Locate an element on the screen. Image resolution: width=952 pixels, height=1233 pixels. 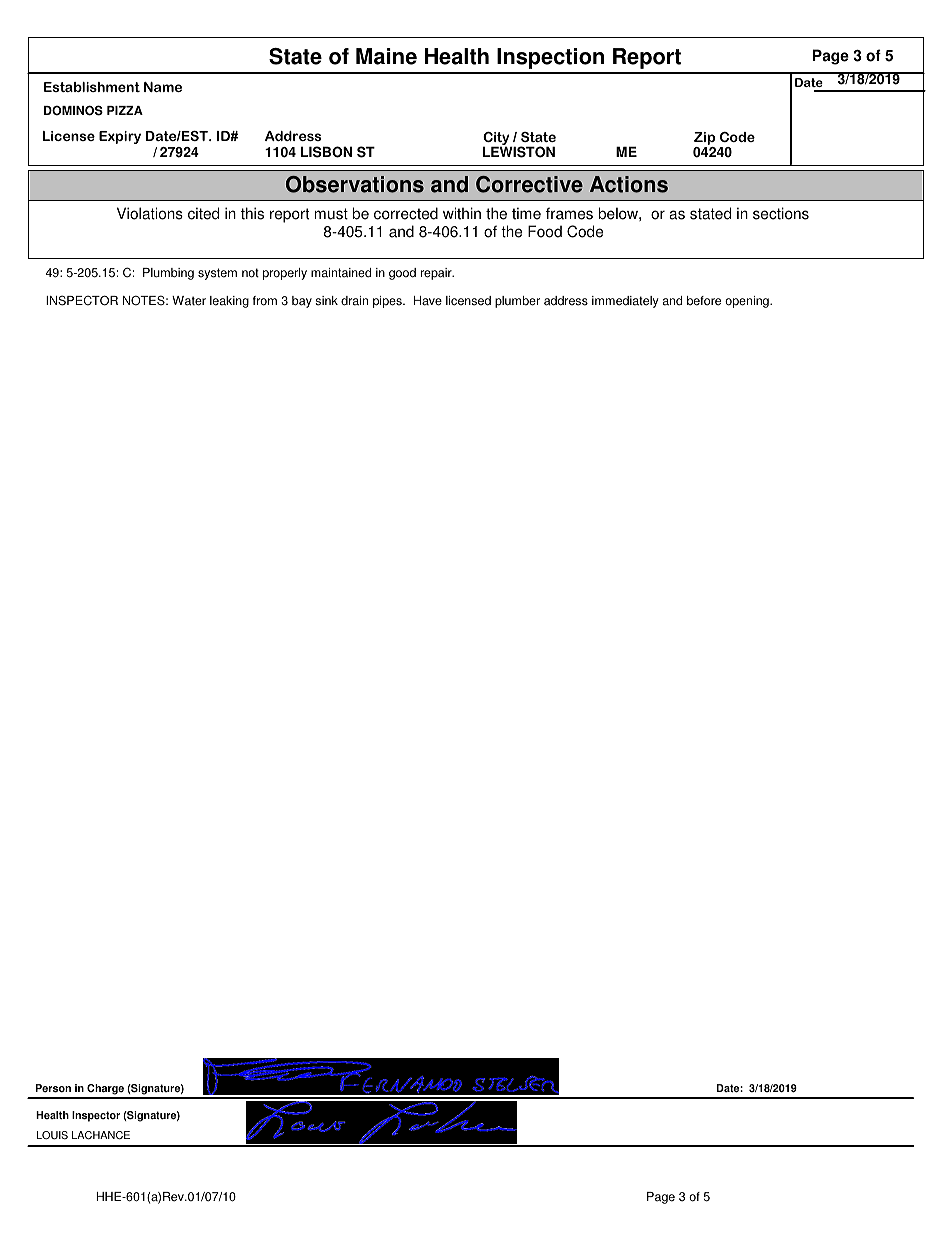
Have is located at coordinates (428, 301).
